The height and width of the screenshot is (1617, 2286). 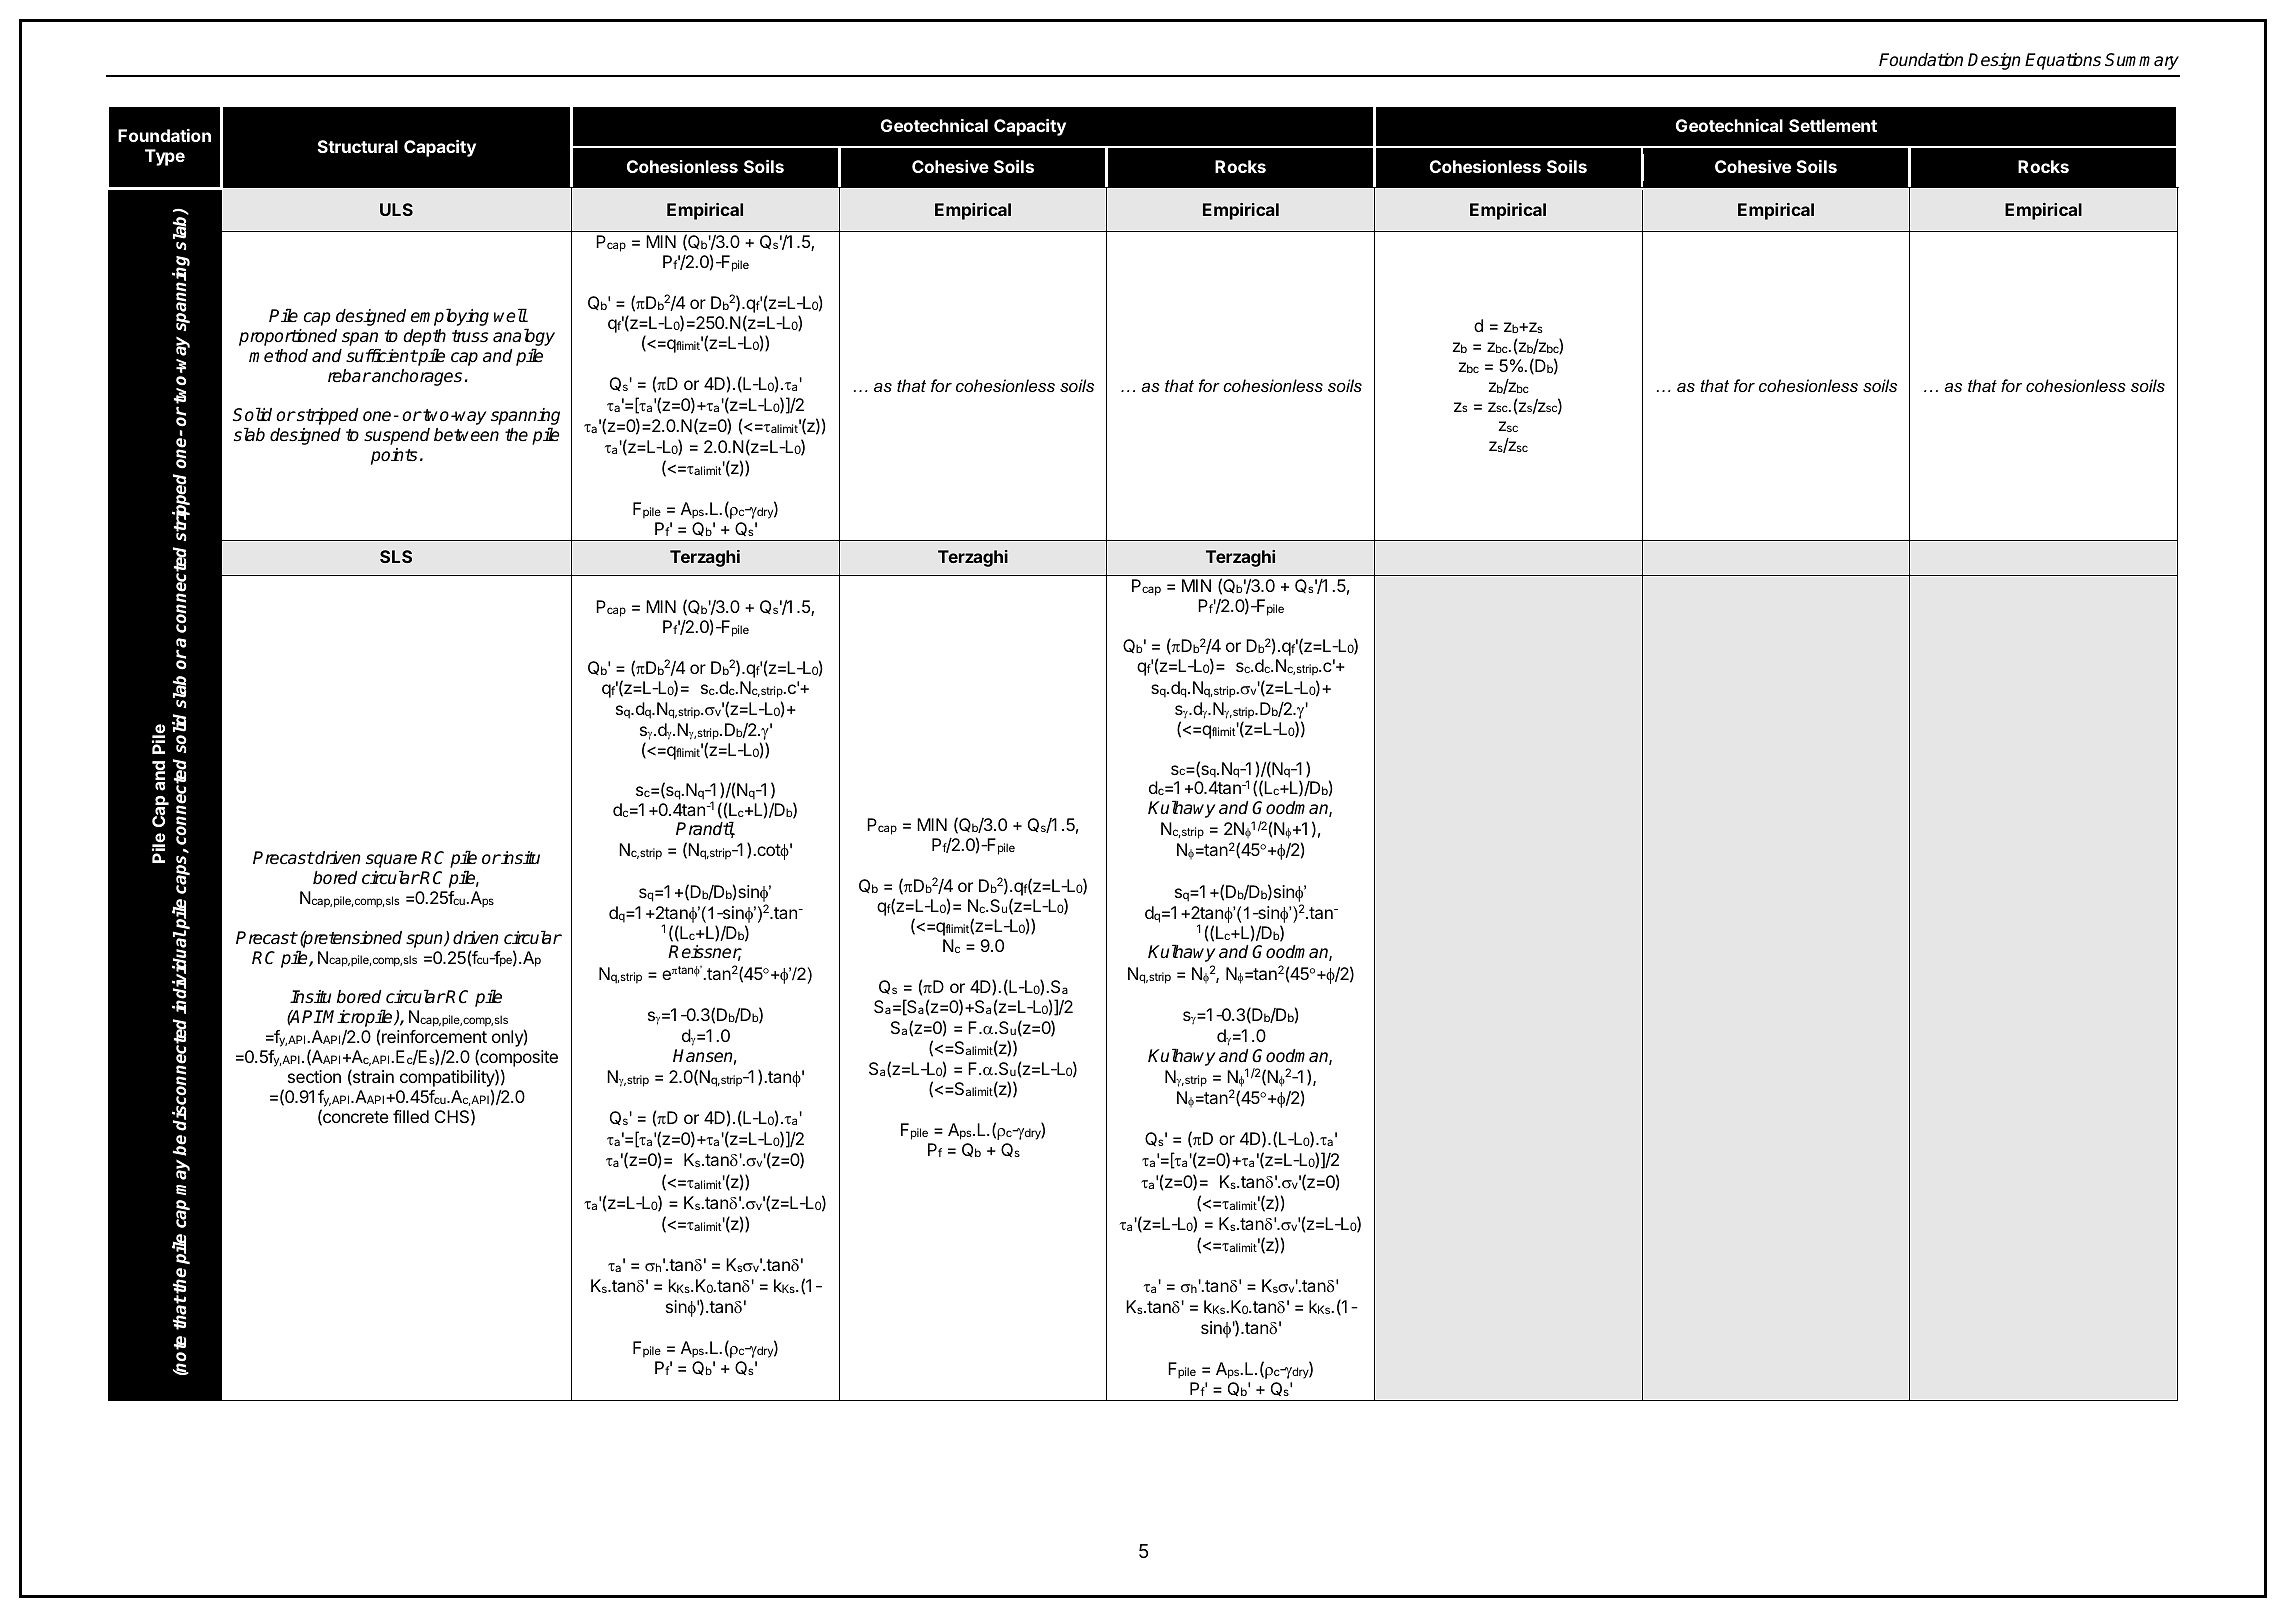 I want to click on analogy, so click(x=524, y=337).
